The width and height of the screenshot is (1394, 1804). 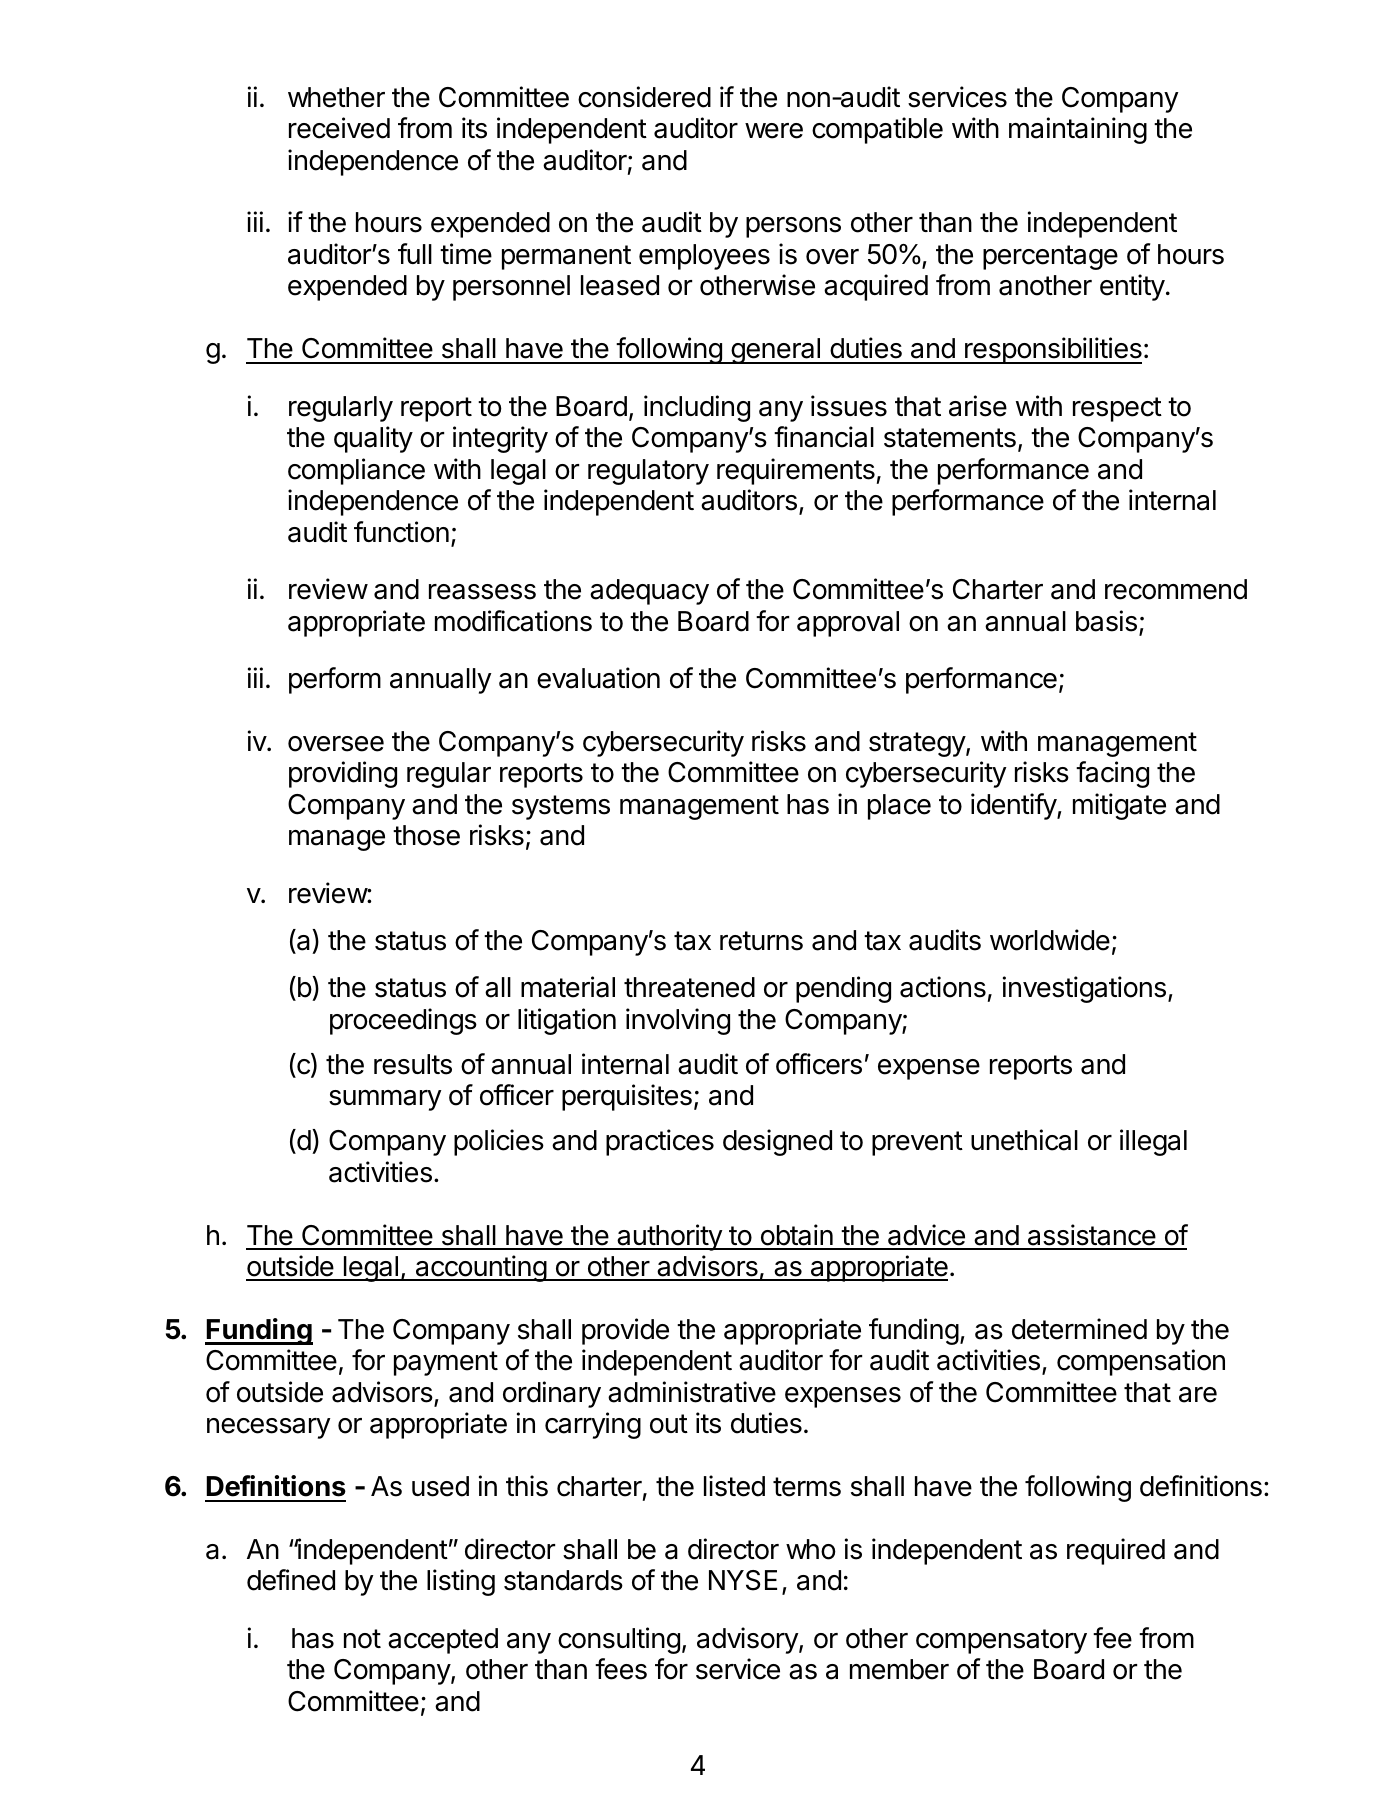 I want to click on reassess, so click(x=482, y=592).
